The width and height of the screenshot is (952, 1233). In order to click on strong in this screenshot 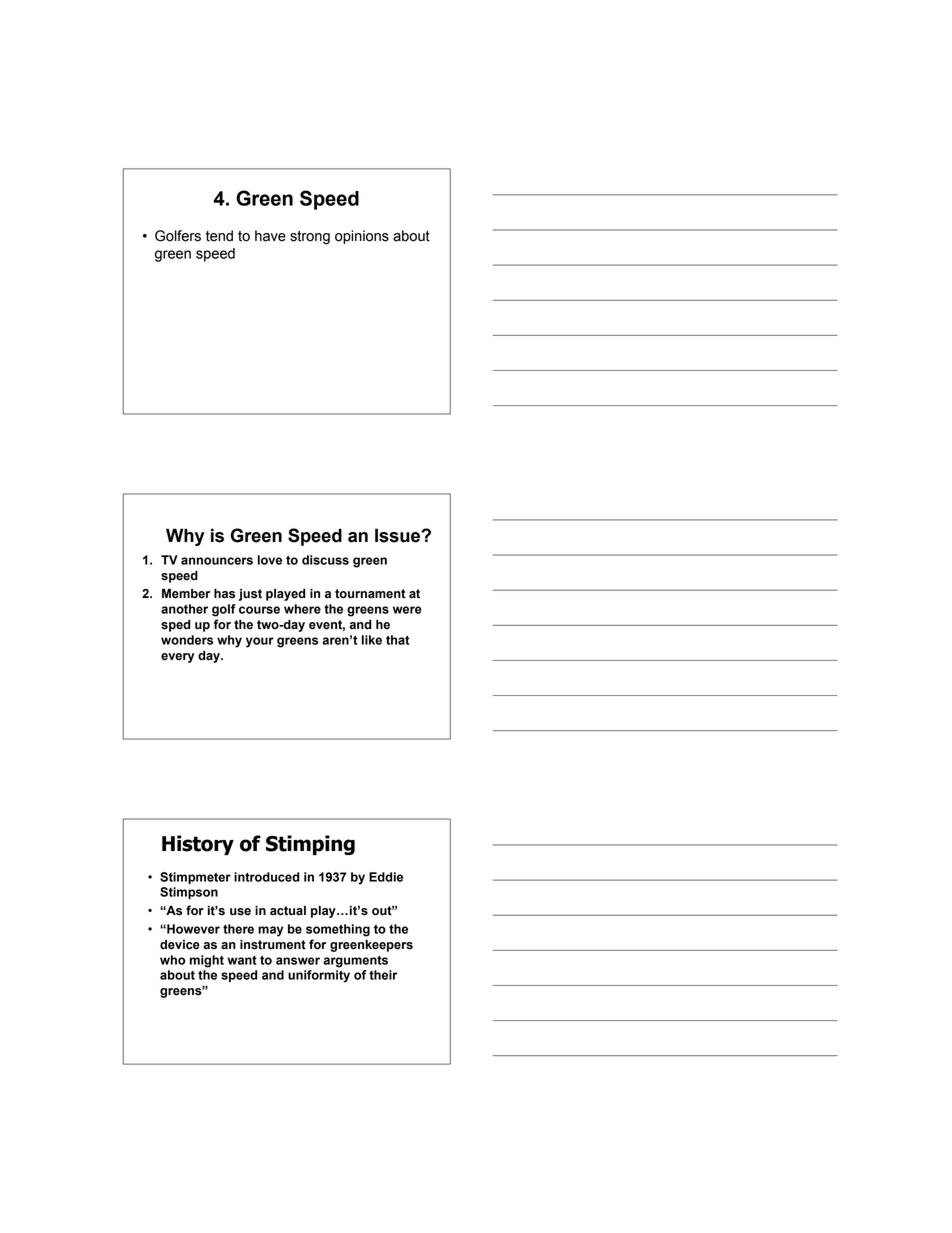, I will do `click(310, 238)`.
